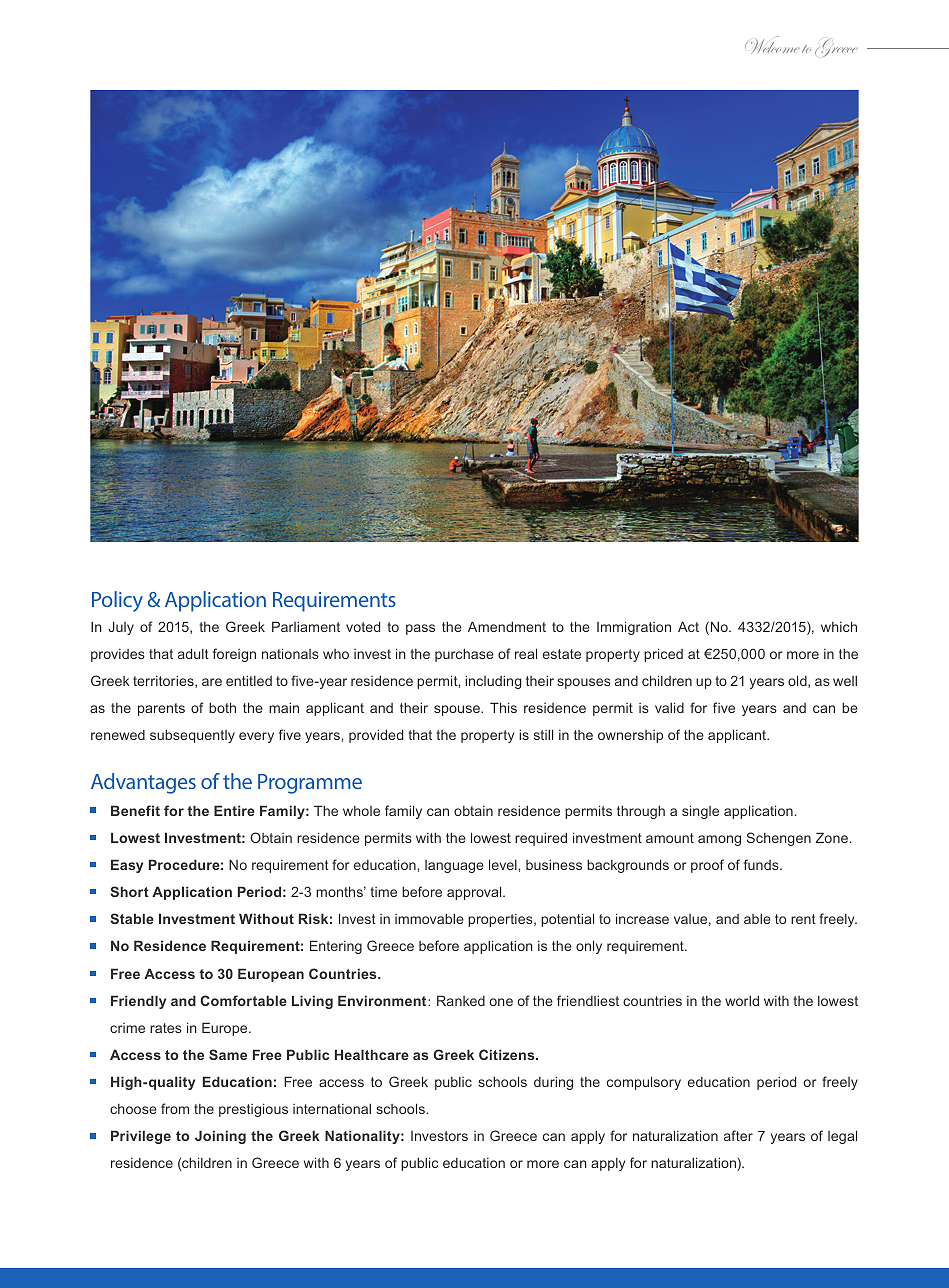  What do you see at coordinates (508, 1054) in the image?
I see `Citizens` at bounding box center [508, 1054].
